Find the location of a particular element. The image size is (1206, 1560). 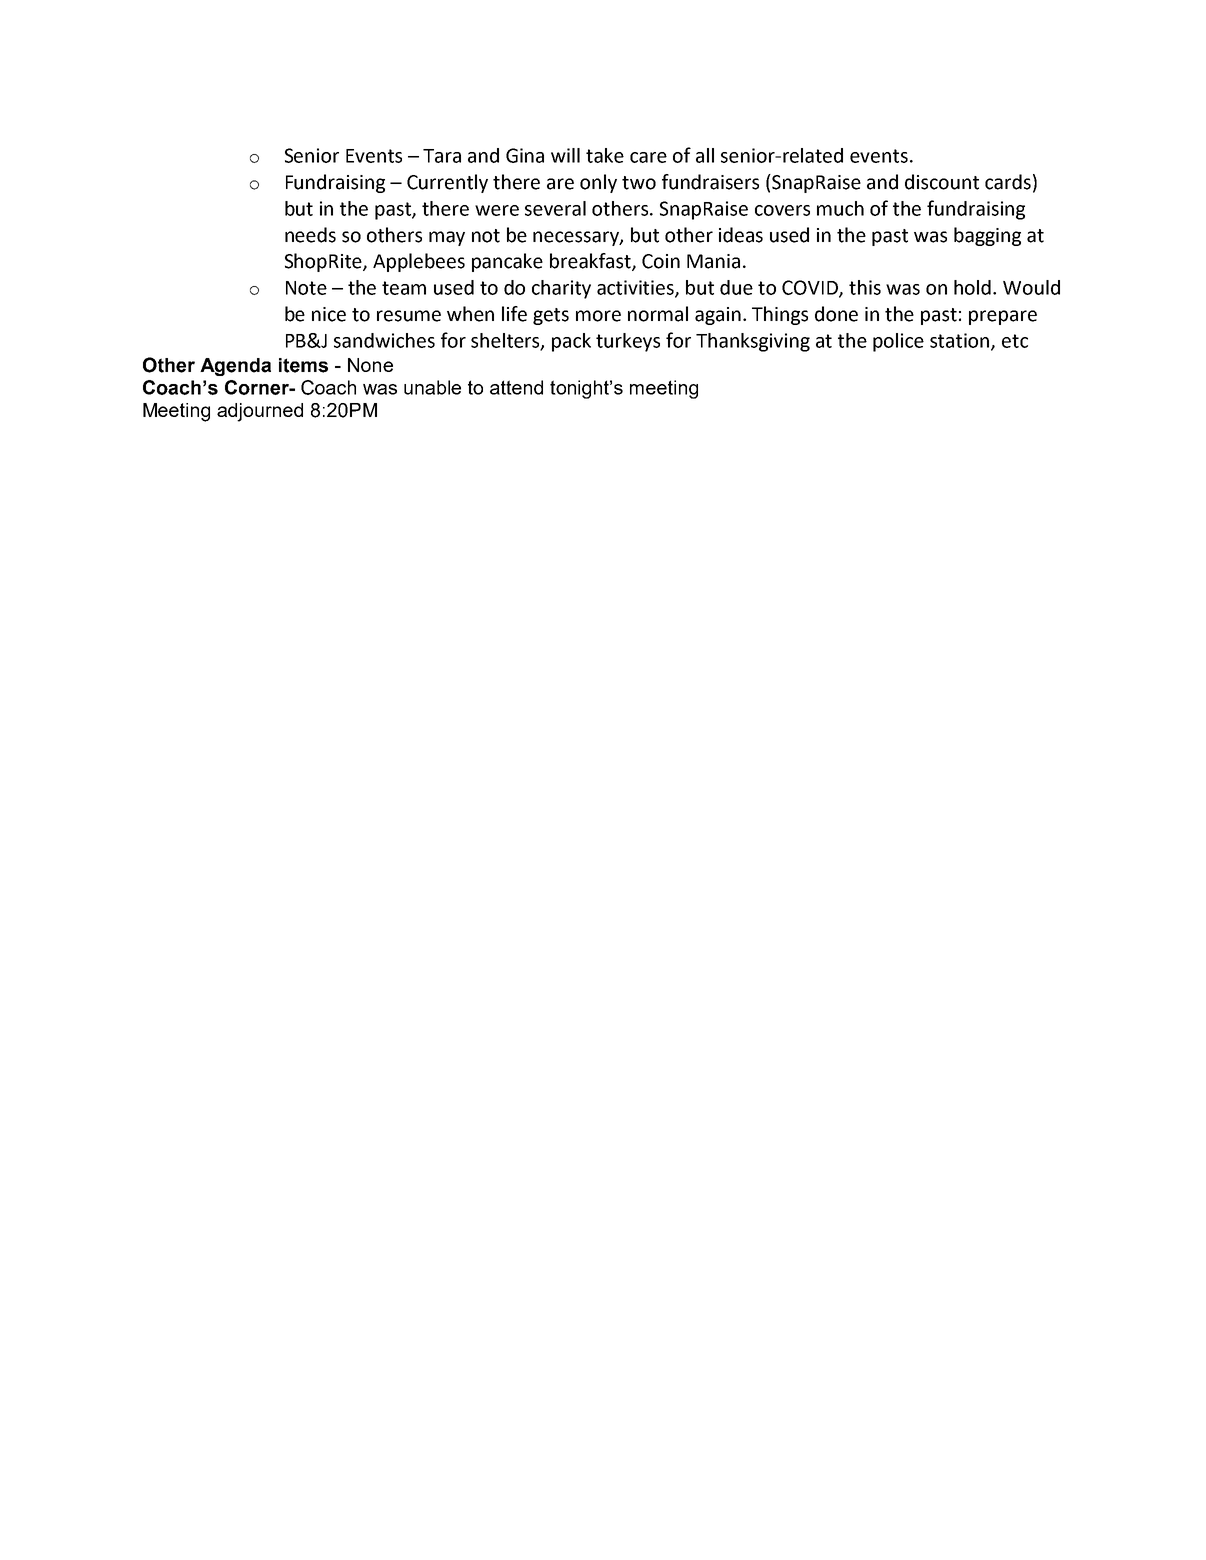

several is located at coordinates (555, 208).
